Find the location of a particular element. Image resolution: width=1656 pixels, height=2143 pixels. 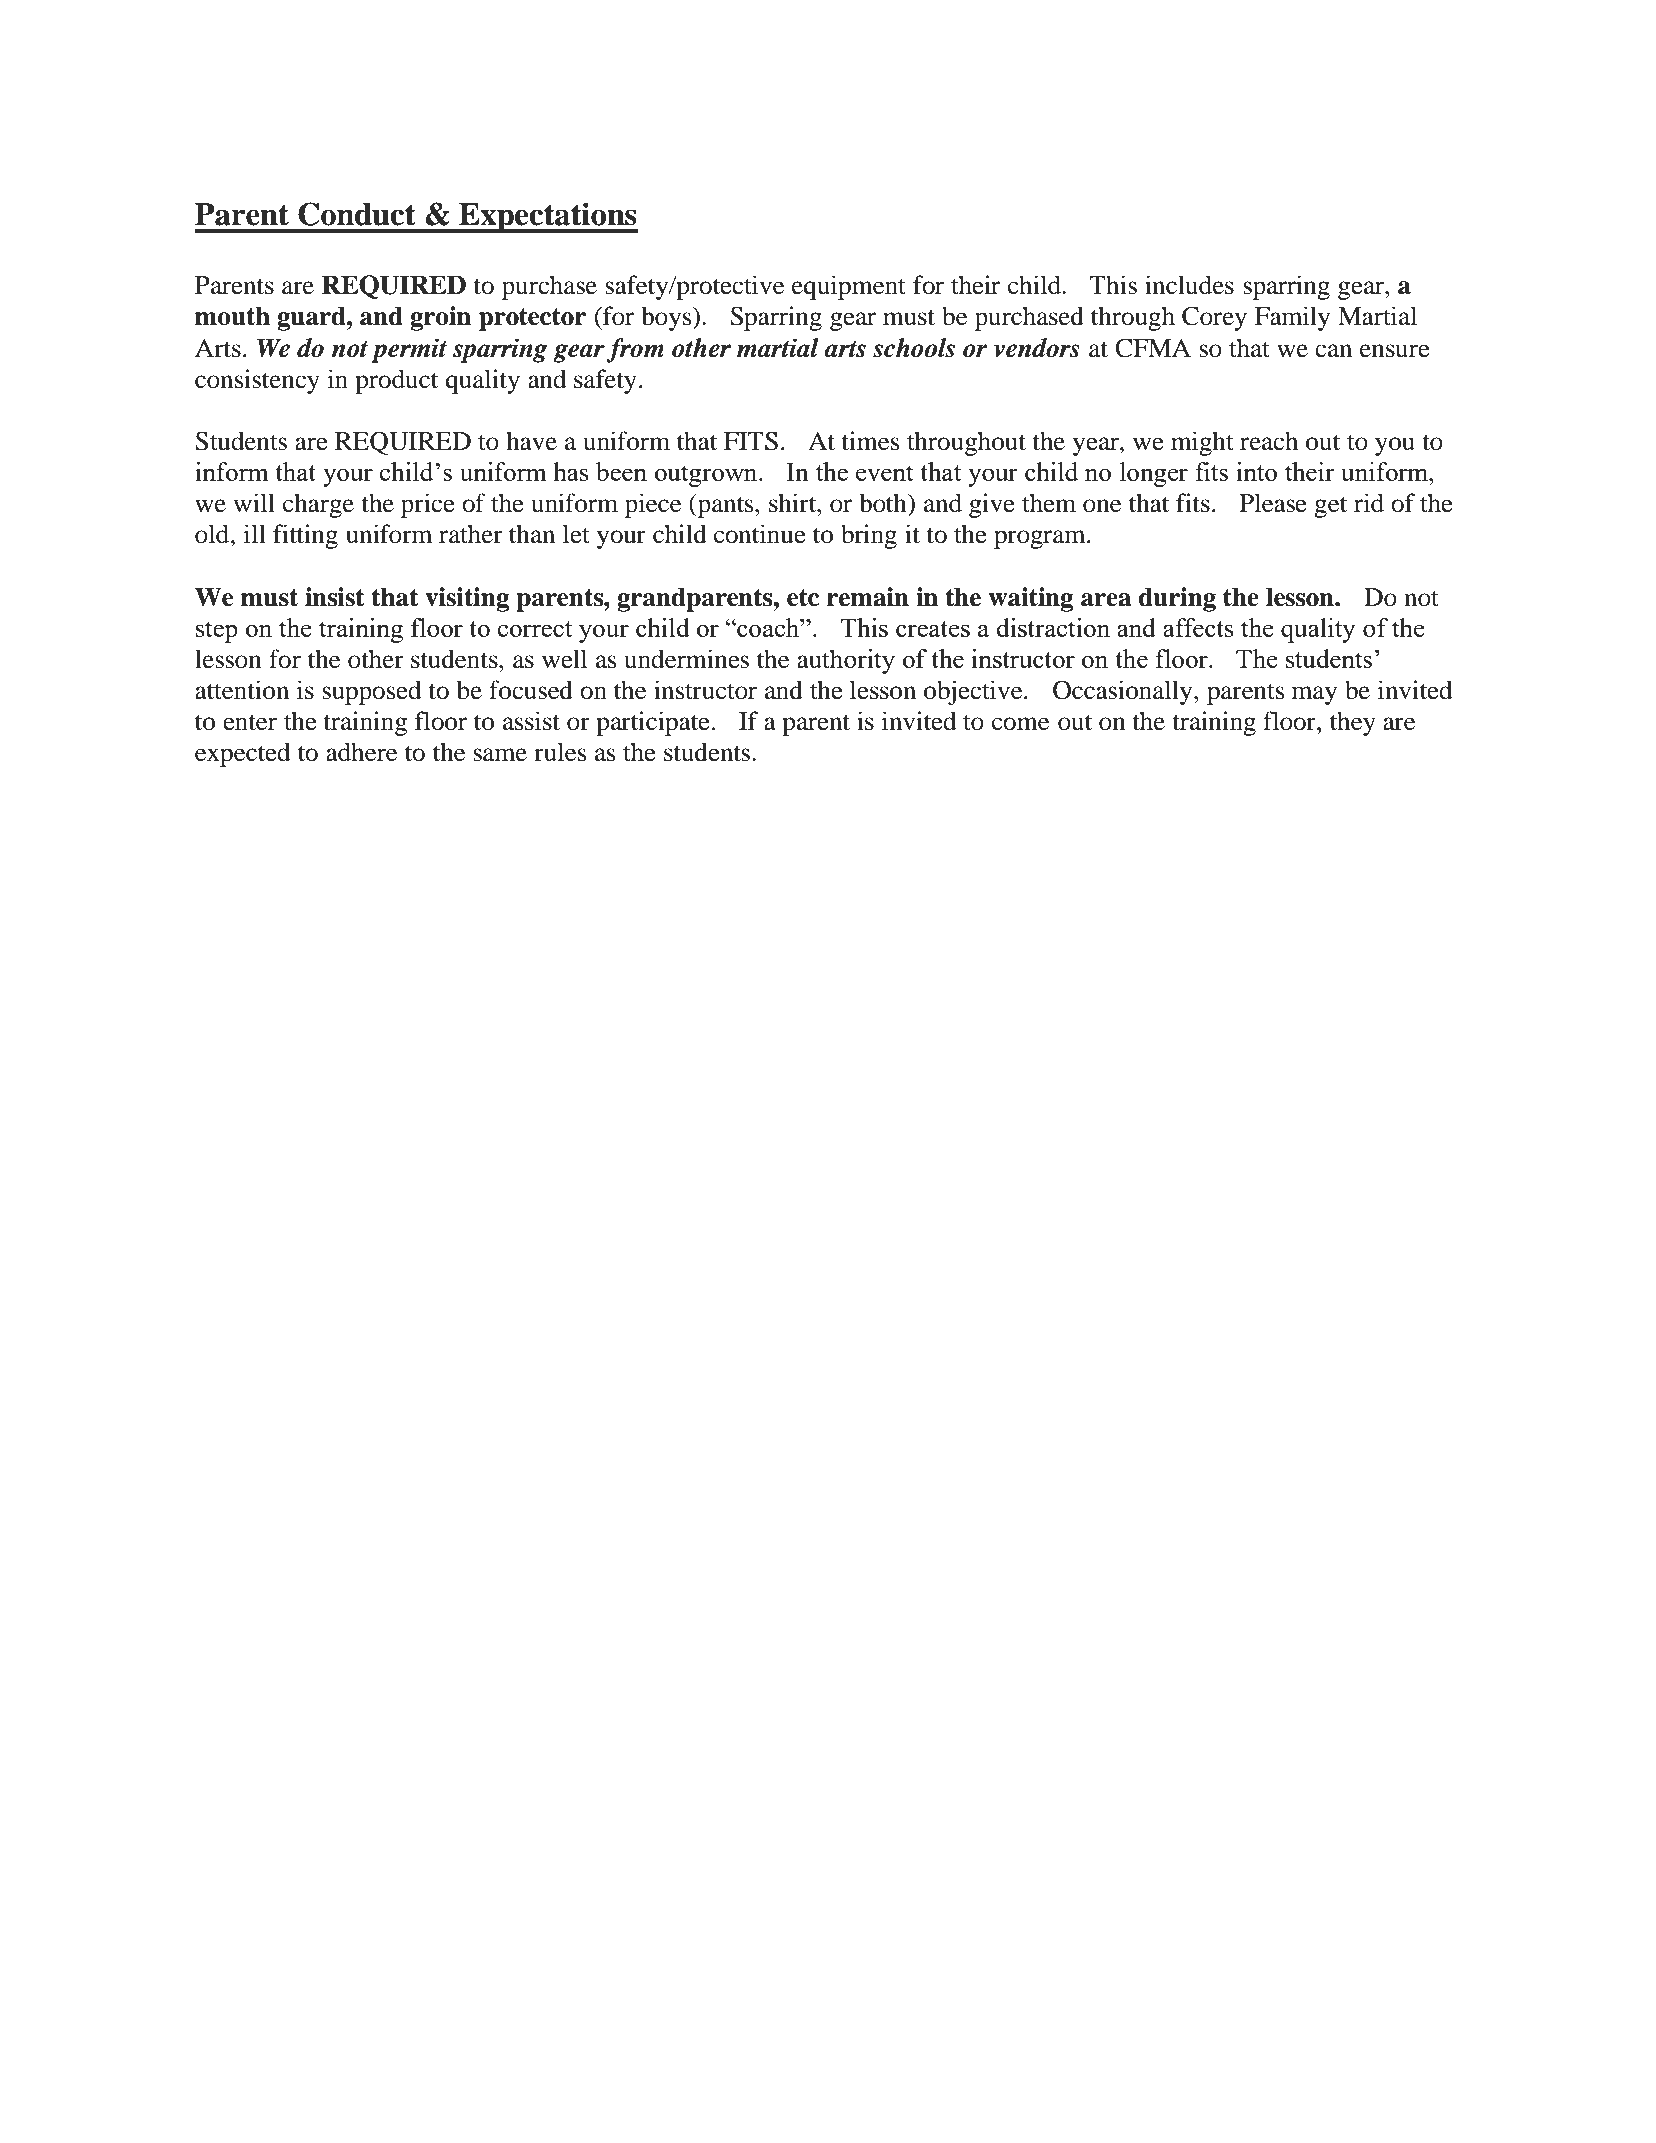

Conduct is located at coordinates (357, 214).
